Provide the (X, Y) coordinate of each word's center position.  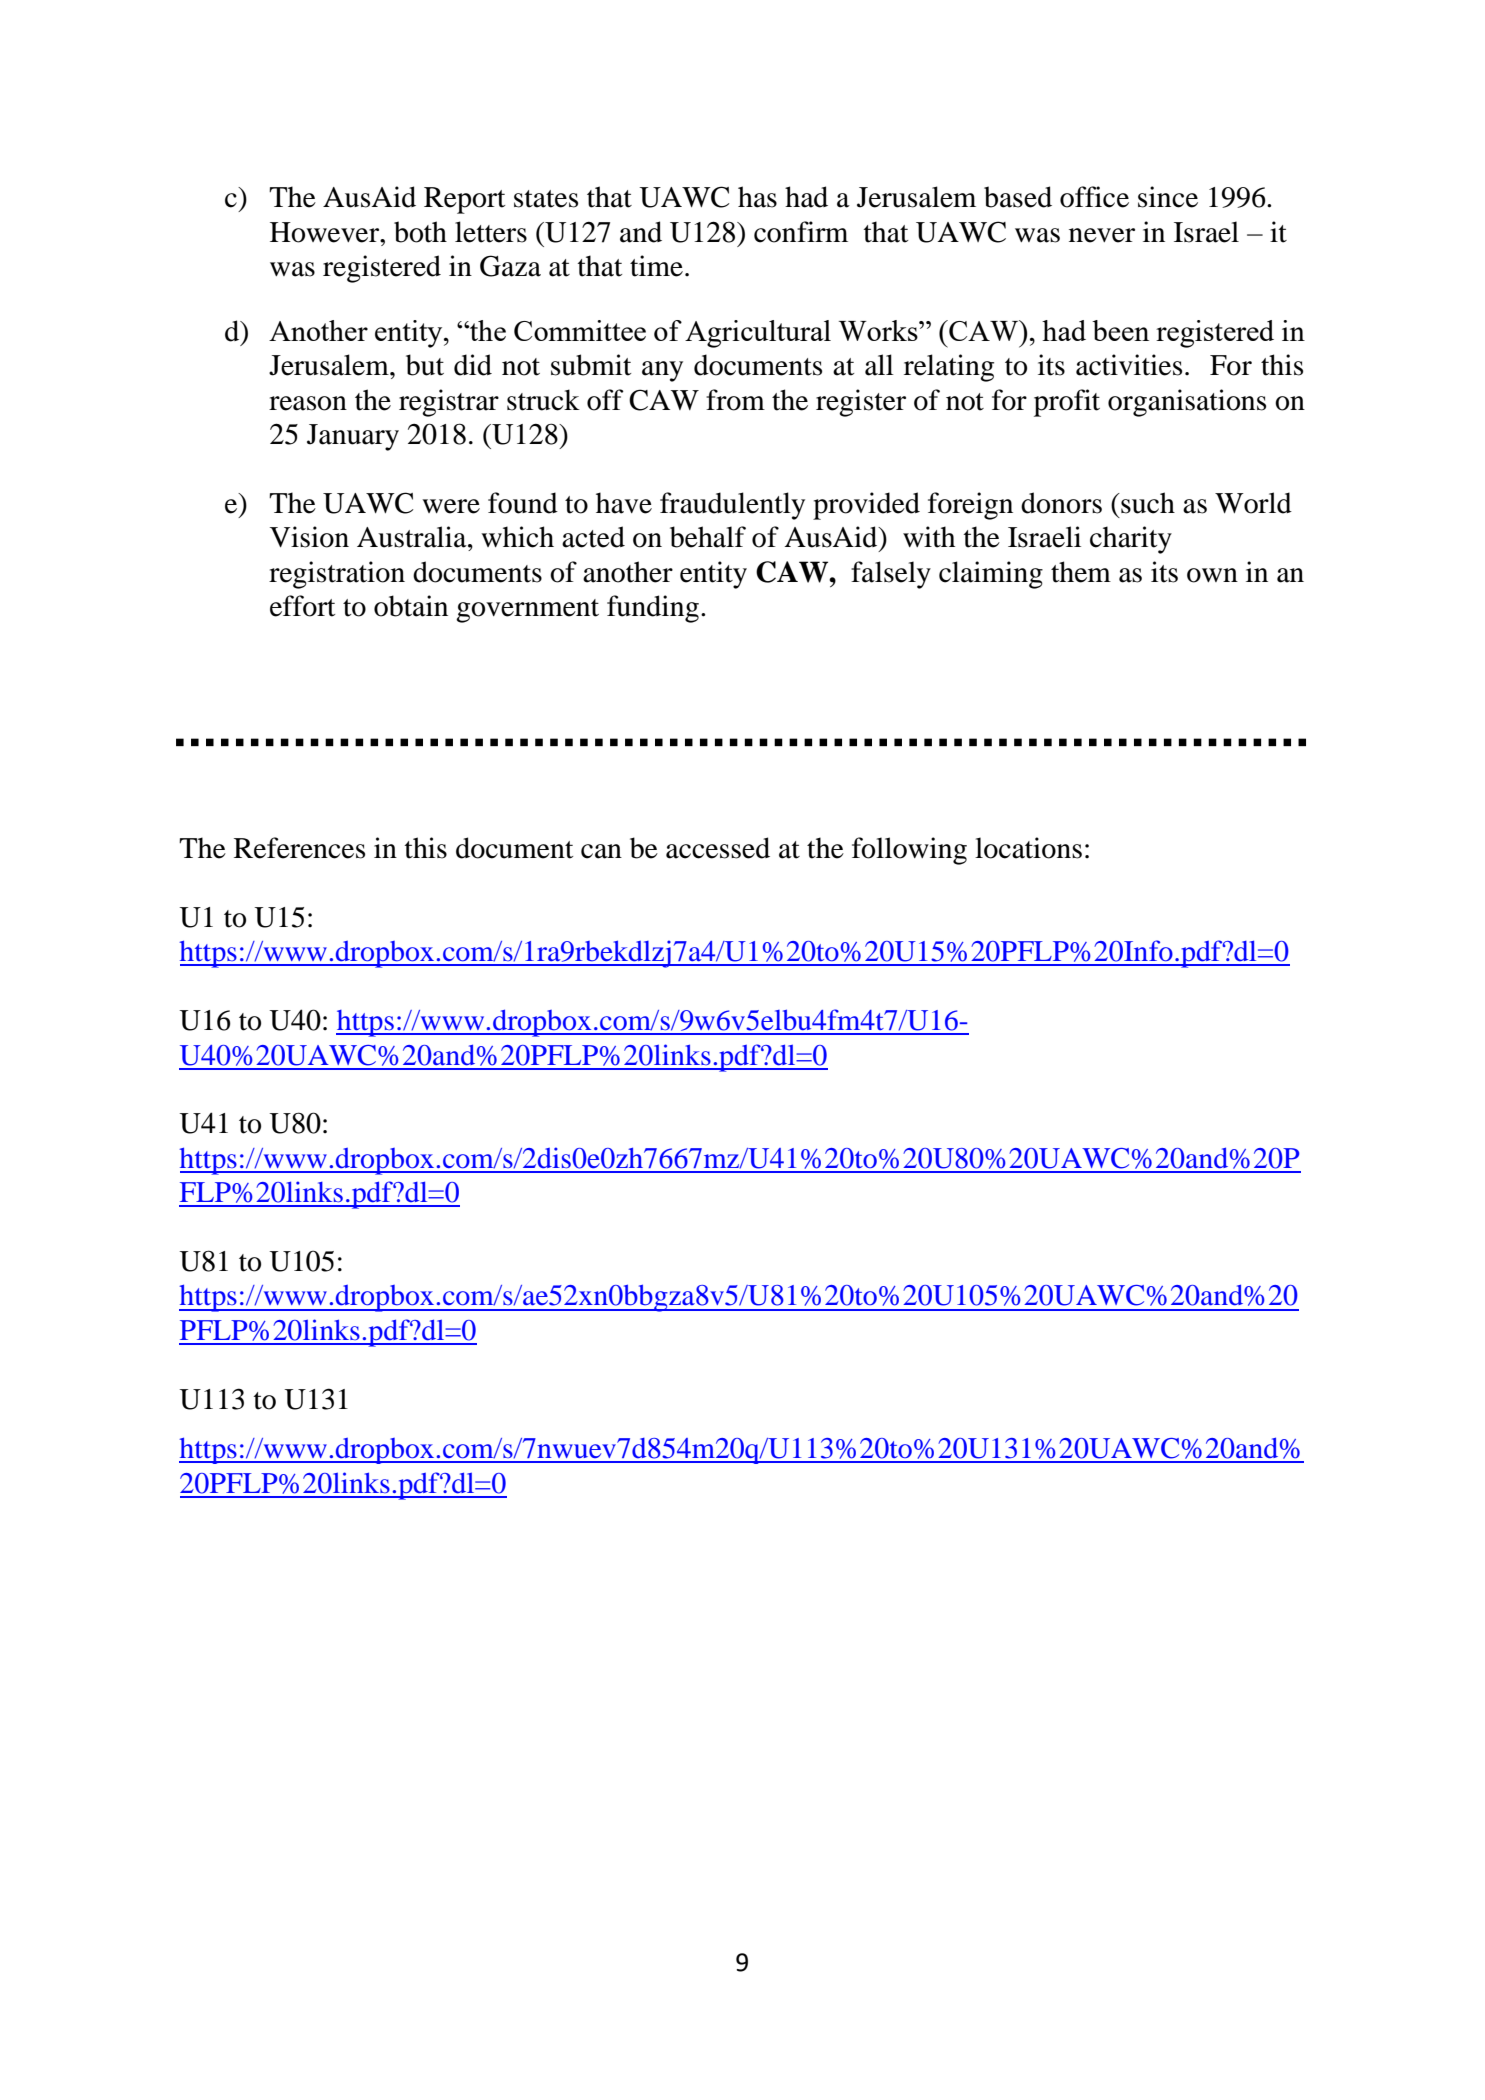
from (735, 400)
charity (1131, 540)
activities (1129, 365)
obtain (411, 606)
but (425, 365)
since (1168, 197)
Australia (413, 537)
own (1212, 575)
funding (653, 609)
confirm (801, 232)
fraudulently (732, 506)
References (299, 848)
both (420, 232)
